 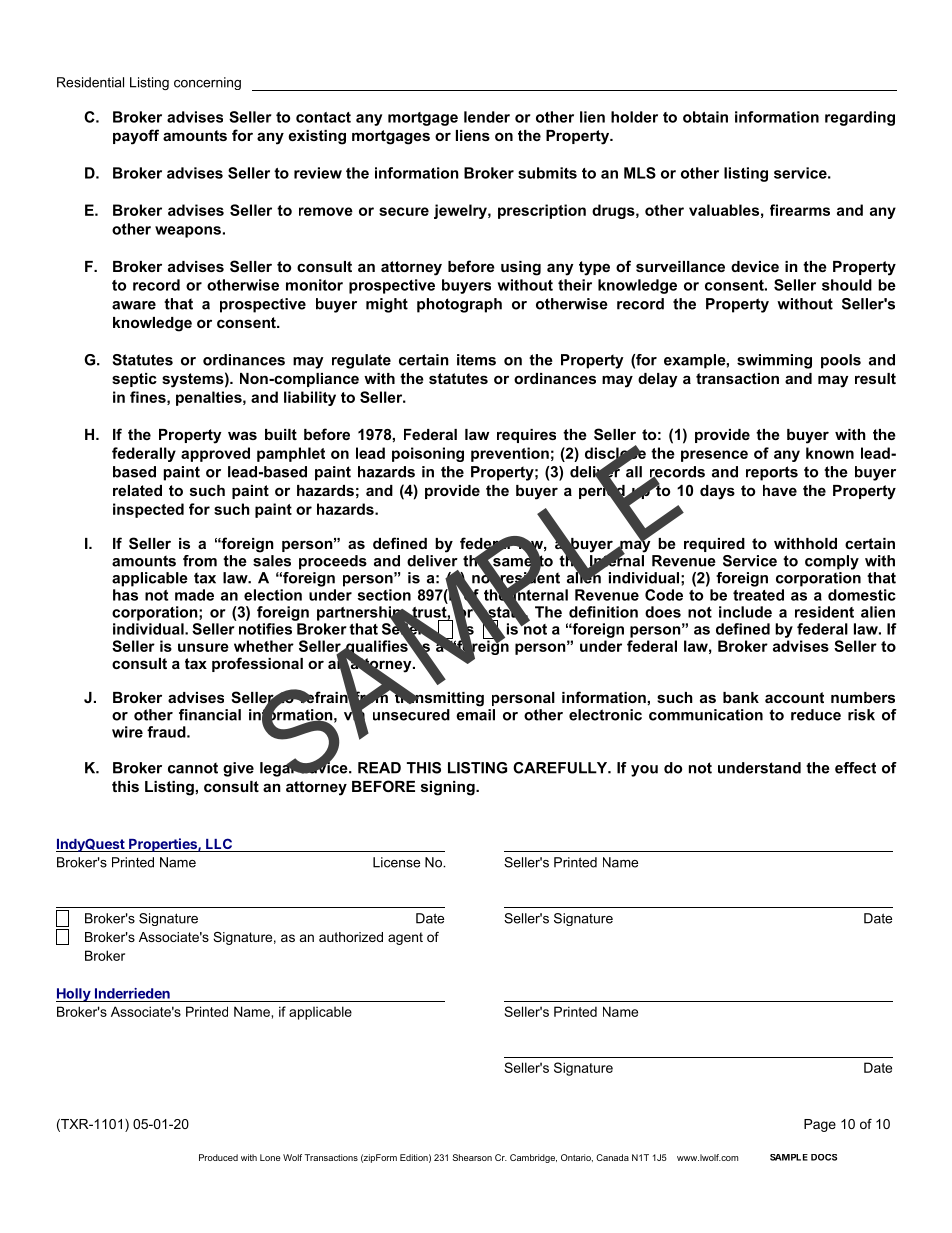 What do you see at coordinates (820, 1125) in the page?
I see `Page` at bounding box center [820, 1125].
